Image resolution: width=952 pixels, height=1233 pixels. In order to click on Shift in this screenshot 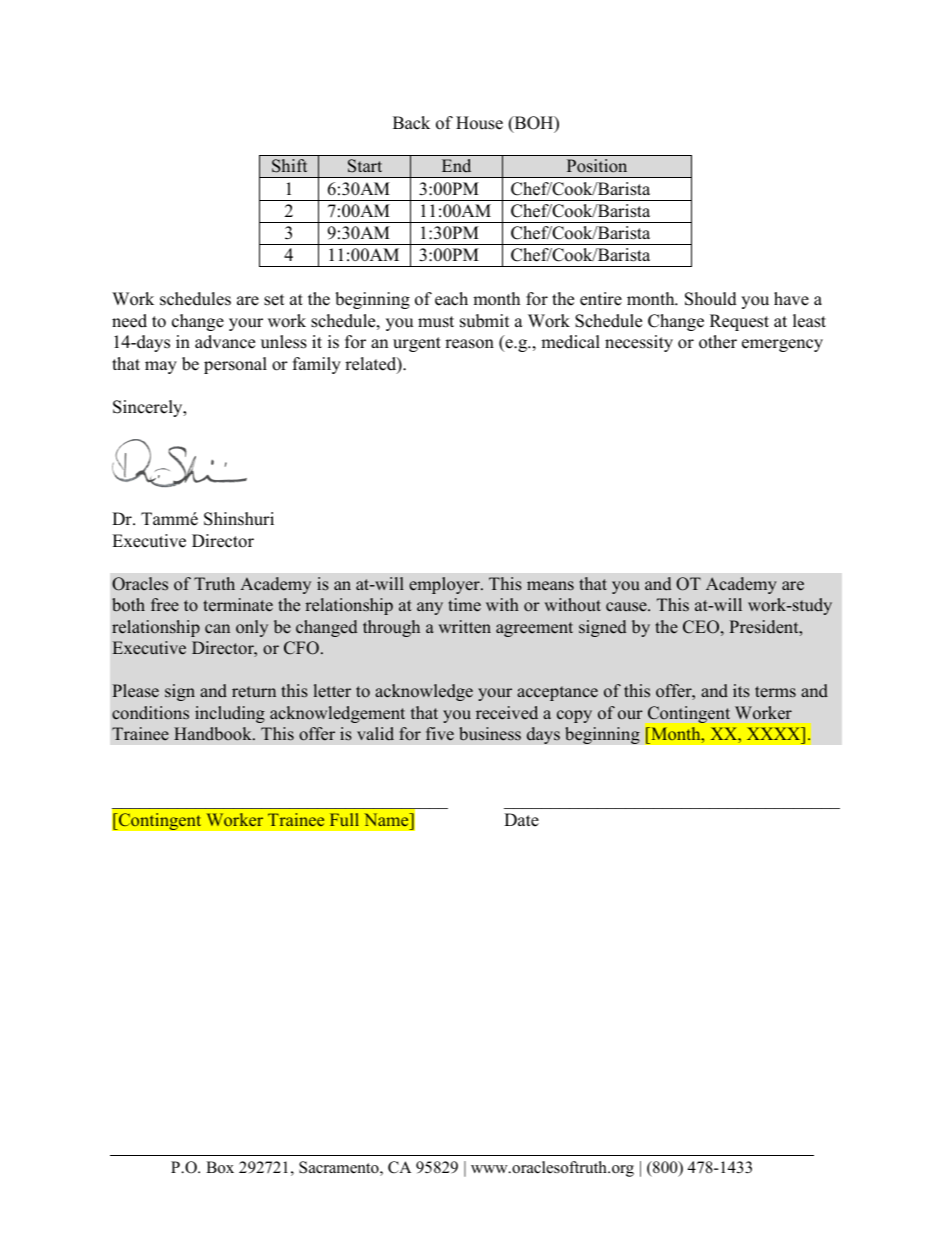, I will do `click(289, 166)`.
